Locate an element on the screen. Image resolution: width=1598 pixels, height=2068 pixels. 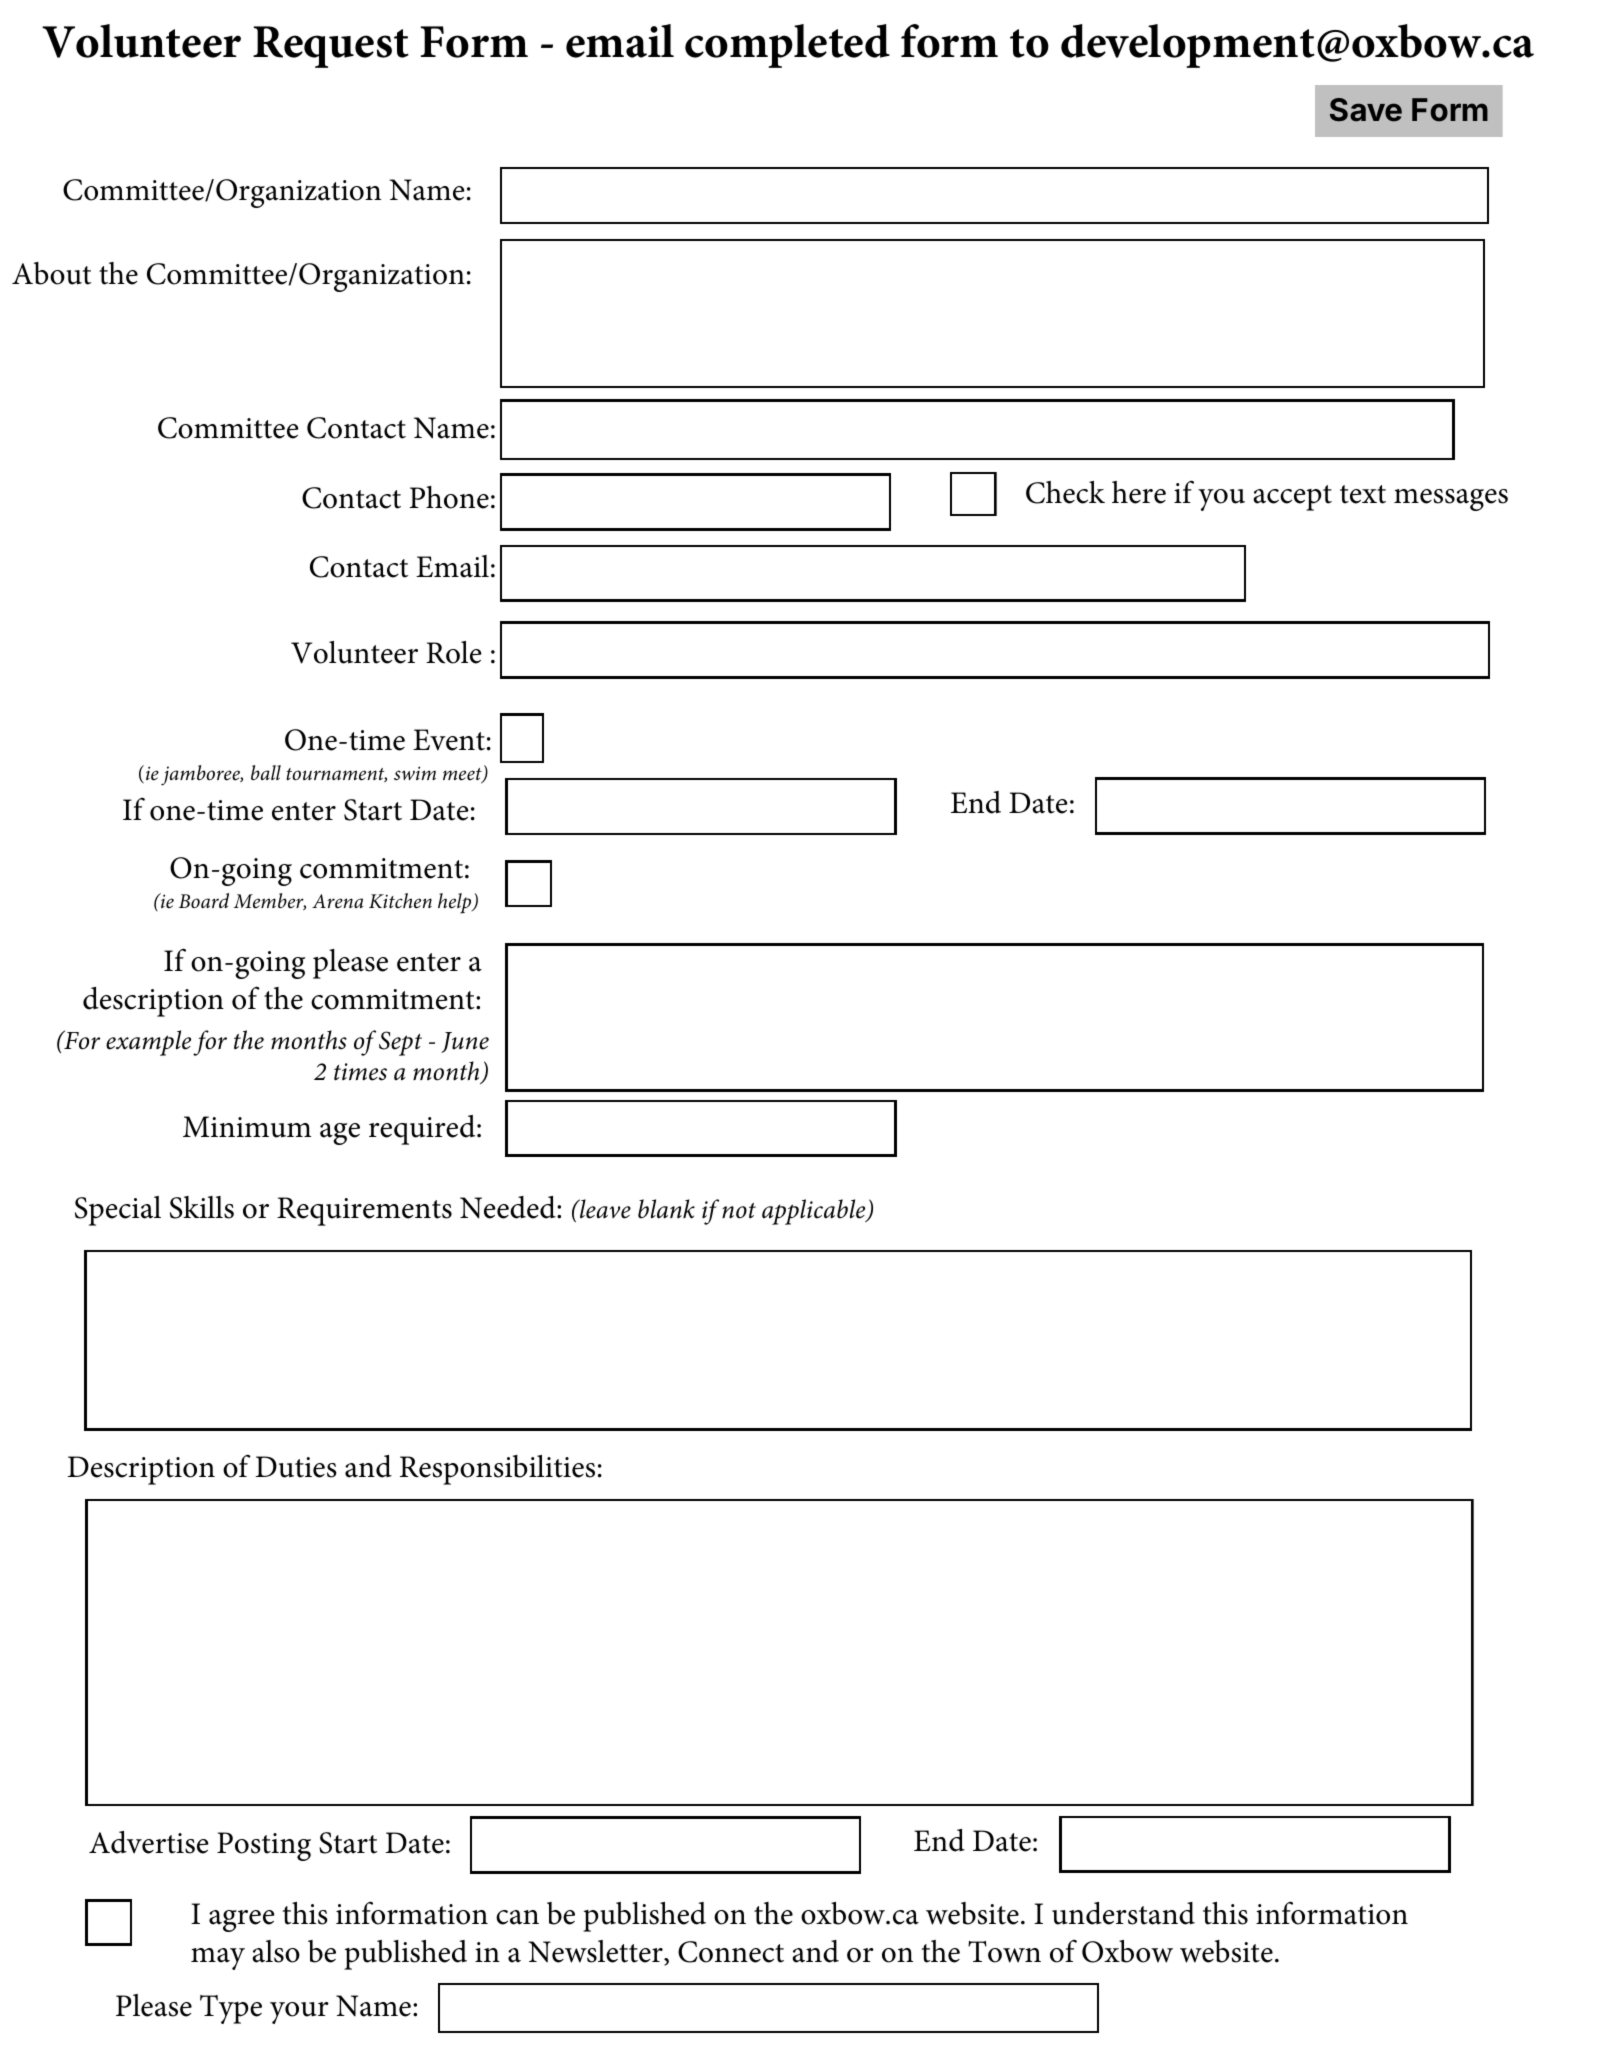
not is located at coordinates (739, 1211).
